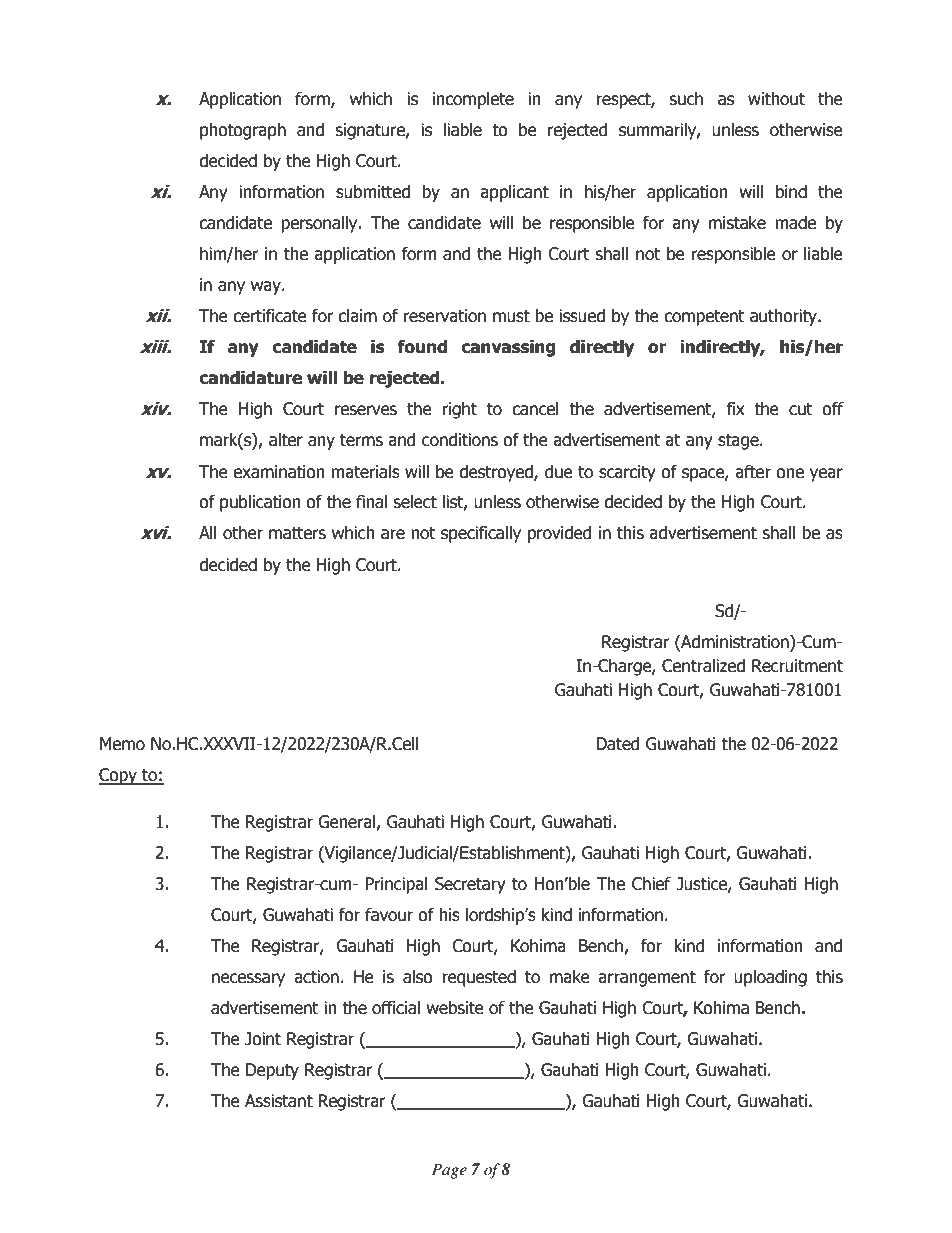 The height and width of the screenshot is (1233, 952). I want to click on certificate, so click(270, 316).
